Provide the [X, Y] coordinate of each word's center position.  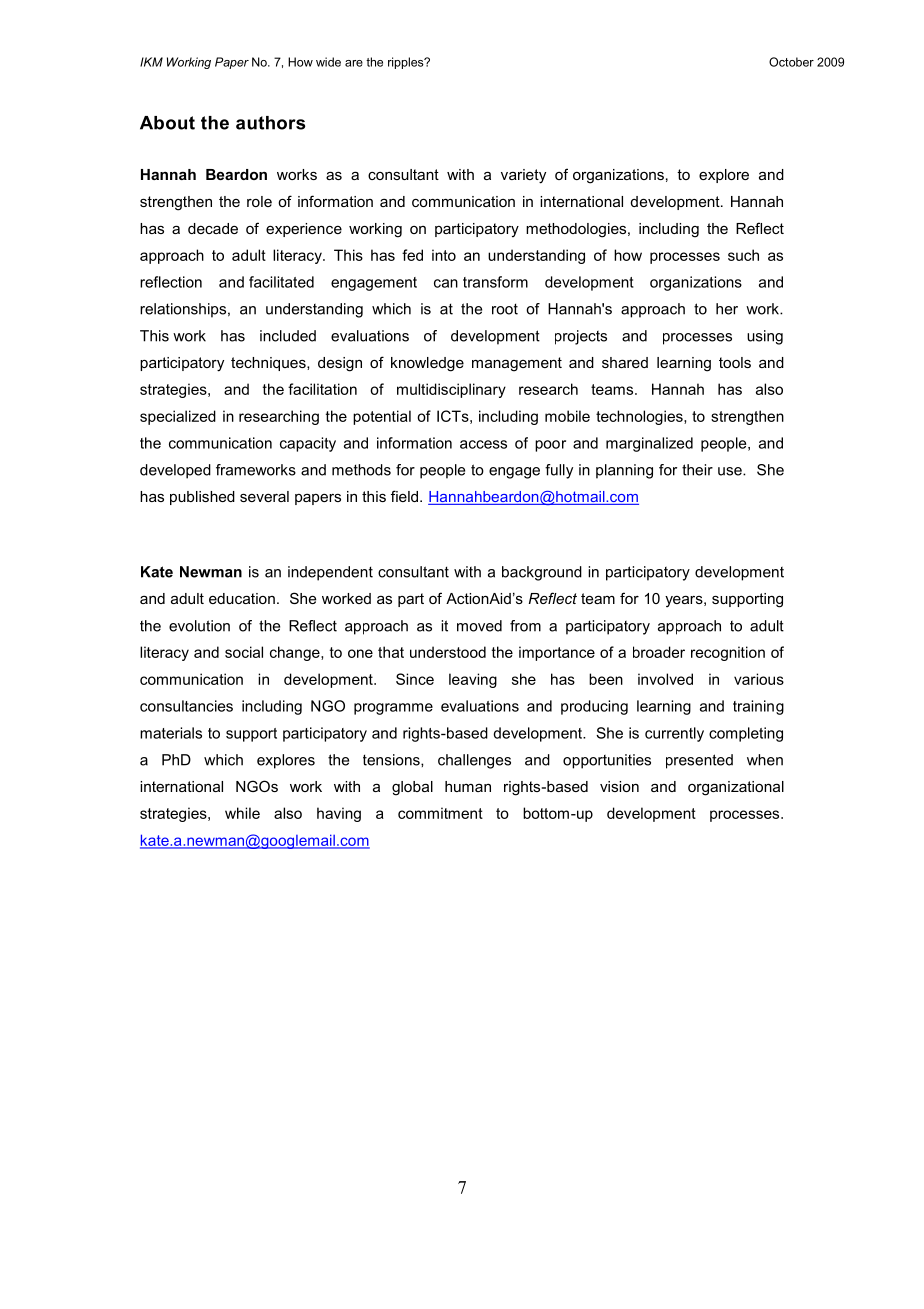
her [727, 309]
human [468, 786]
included [288, 336]
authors [270, 123]
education [242, 598]
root [505, 309]
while [242, 813]
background [542, 573]
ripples [407, 63]
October [791, 62]
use [731, 471]
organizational [736, 788]
